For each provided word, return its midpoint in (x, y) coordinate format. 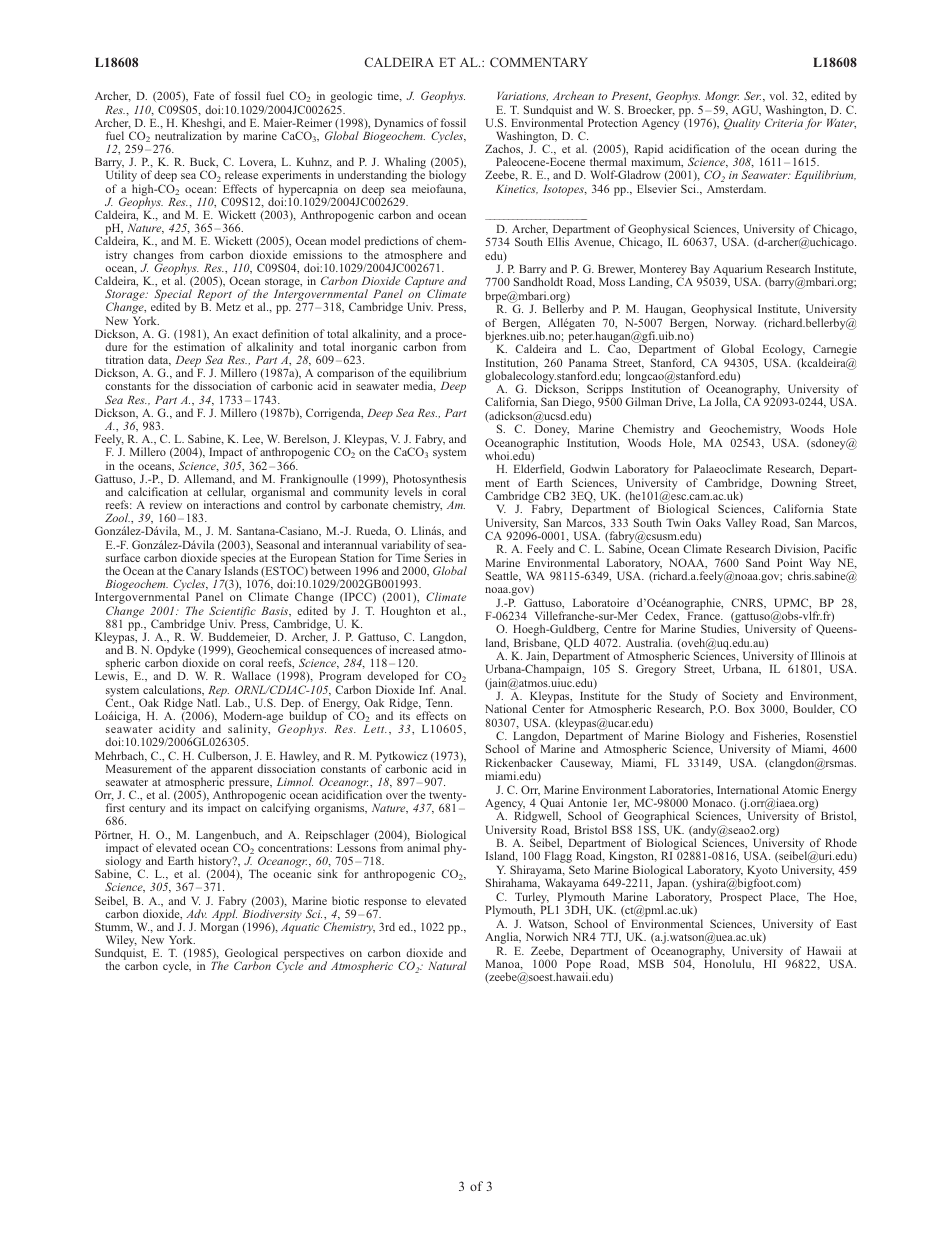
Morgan (219, 928)
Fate (204, 96)
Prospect (741, 898)
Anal (453, 689)
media (419, 386)
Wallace (251, 675)
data (159, 360)
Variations (522, 96)
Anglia (503, 938)
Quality (742, 124)
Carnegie (835, 351)
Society (739, 698)
